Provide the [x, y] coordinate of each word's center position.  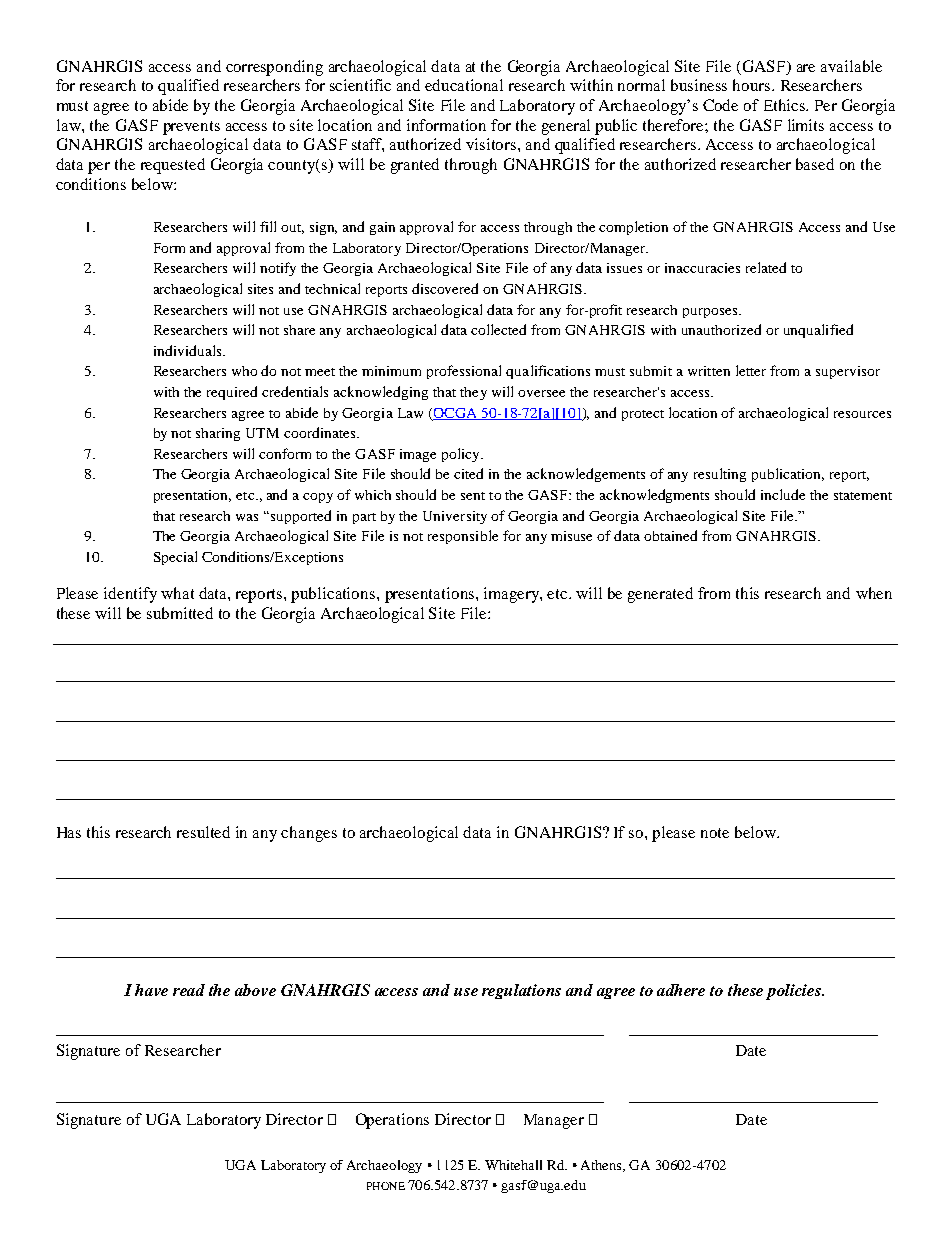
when [874, 593]
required [232, 393]
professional [464, 372]
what [177, 593]
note [715, 833]
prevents [191, 128]
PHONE [386, 1186]
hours [753, 85]
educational [464, 85]
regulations [521, 991]
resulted [203, 832]
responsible [463, 537]
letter [751, 370]
